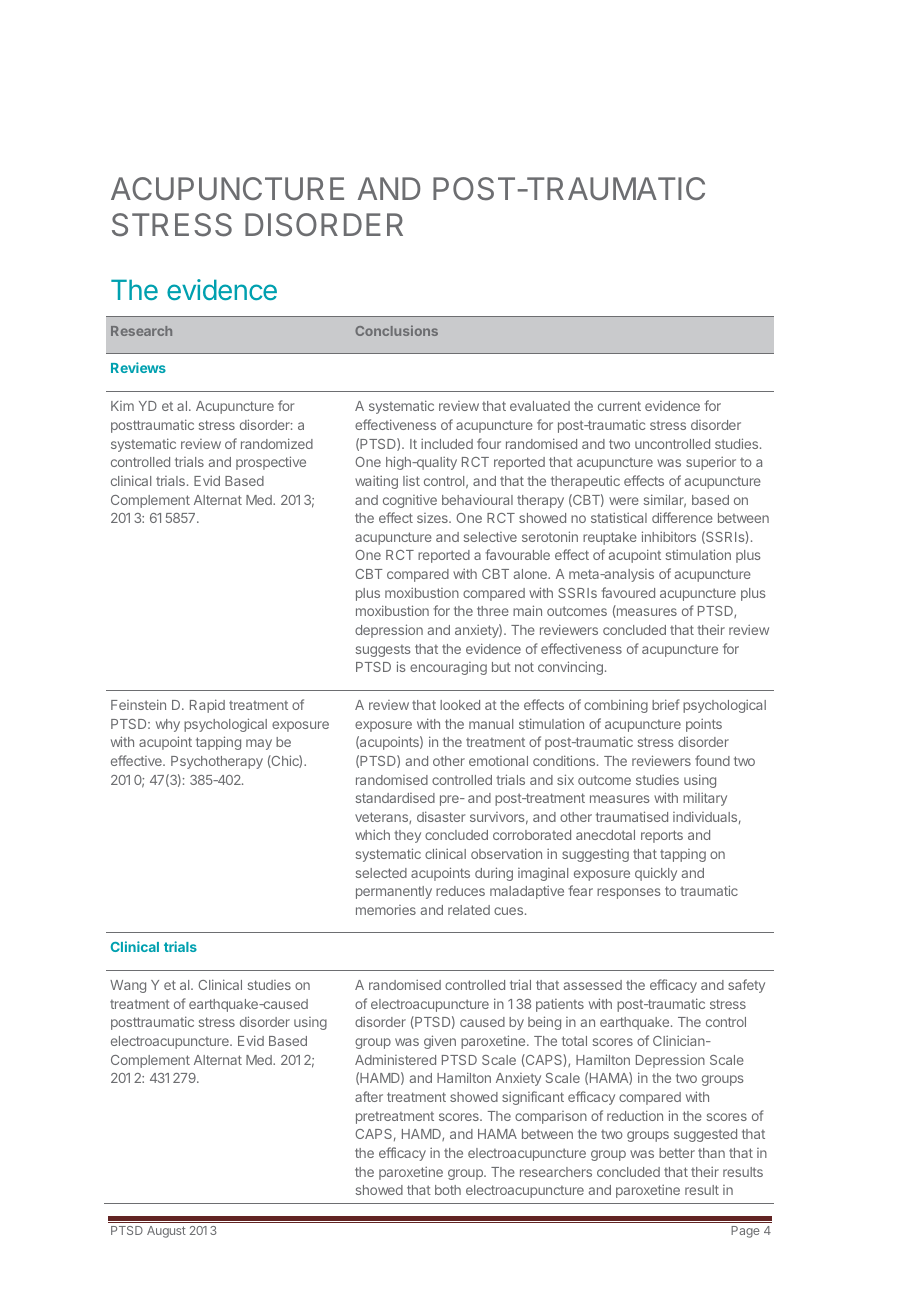  What do you see at coordinates (207, 706) in the screenshot?
I see `Rapid` at bounding box center [207, 706].
